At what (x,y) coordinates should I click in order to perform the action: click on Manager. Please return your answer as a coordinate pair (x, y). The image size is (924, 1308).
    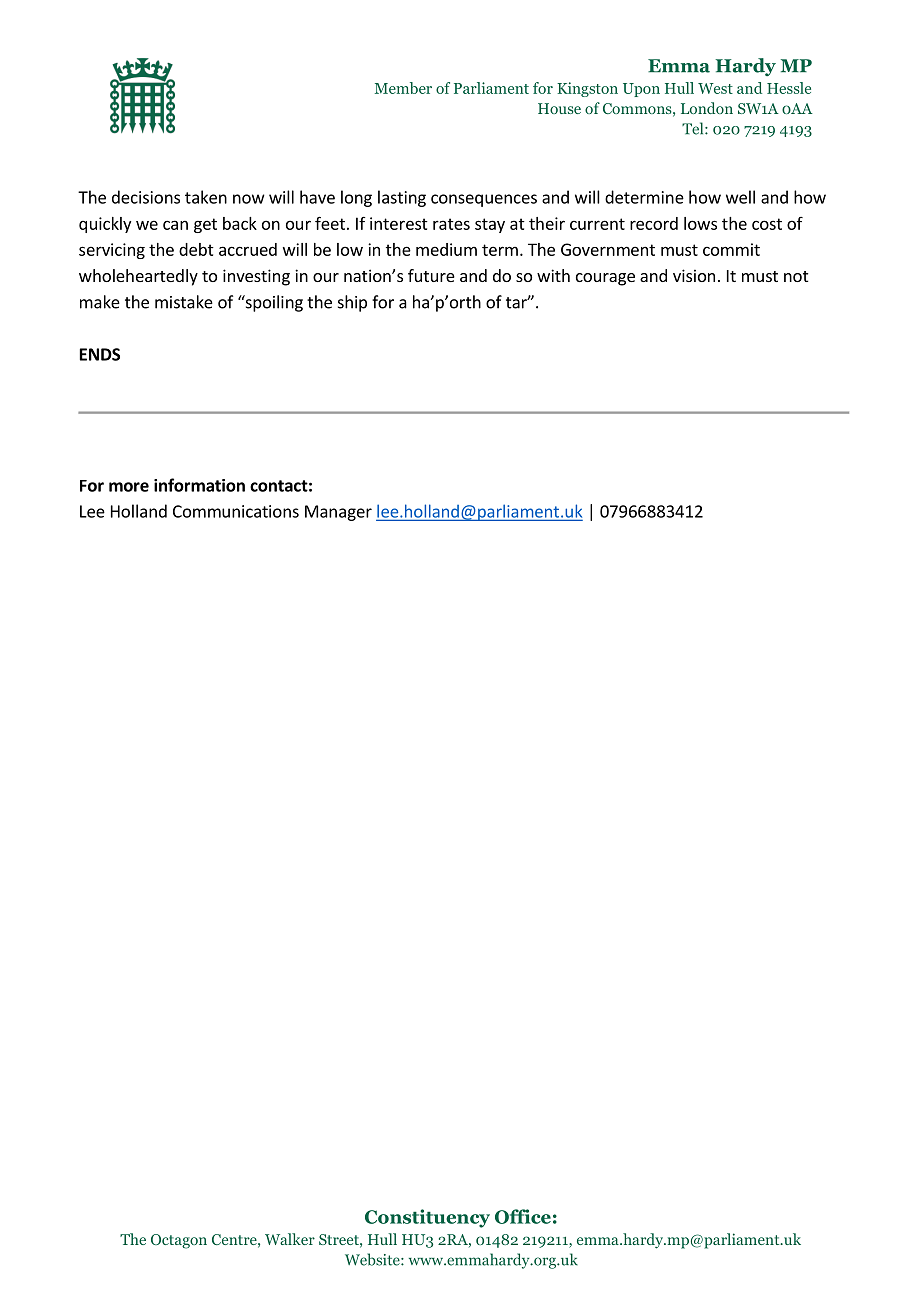
    Looking at the image, I should click on (338, 513).
